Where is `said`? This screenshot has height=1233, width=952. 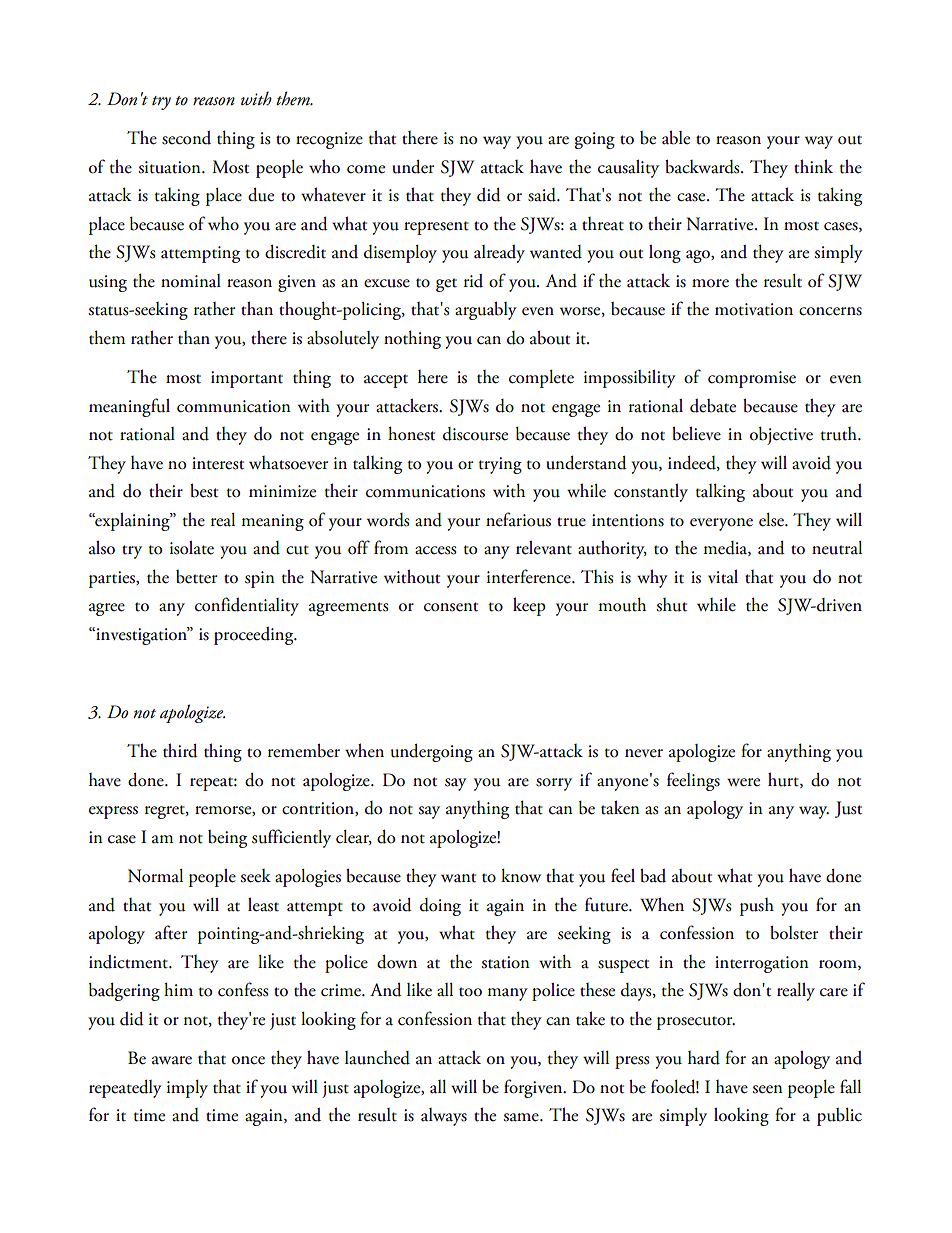 said is located at coordinates (543, 195).
